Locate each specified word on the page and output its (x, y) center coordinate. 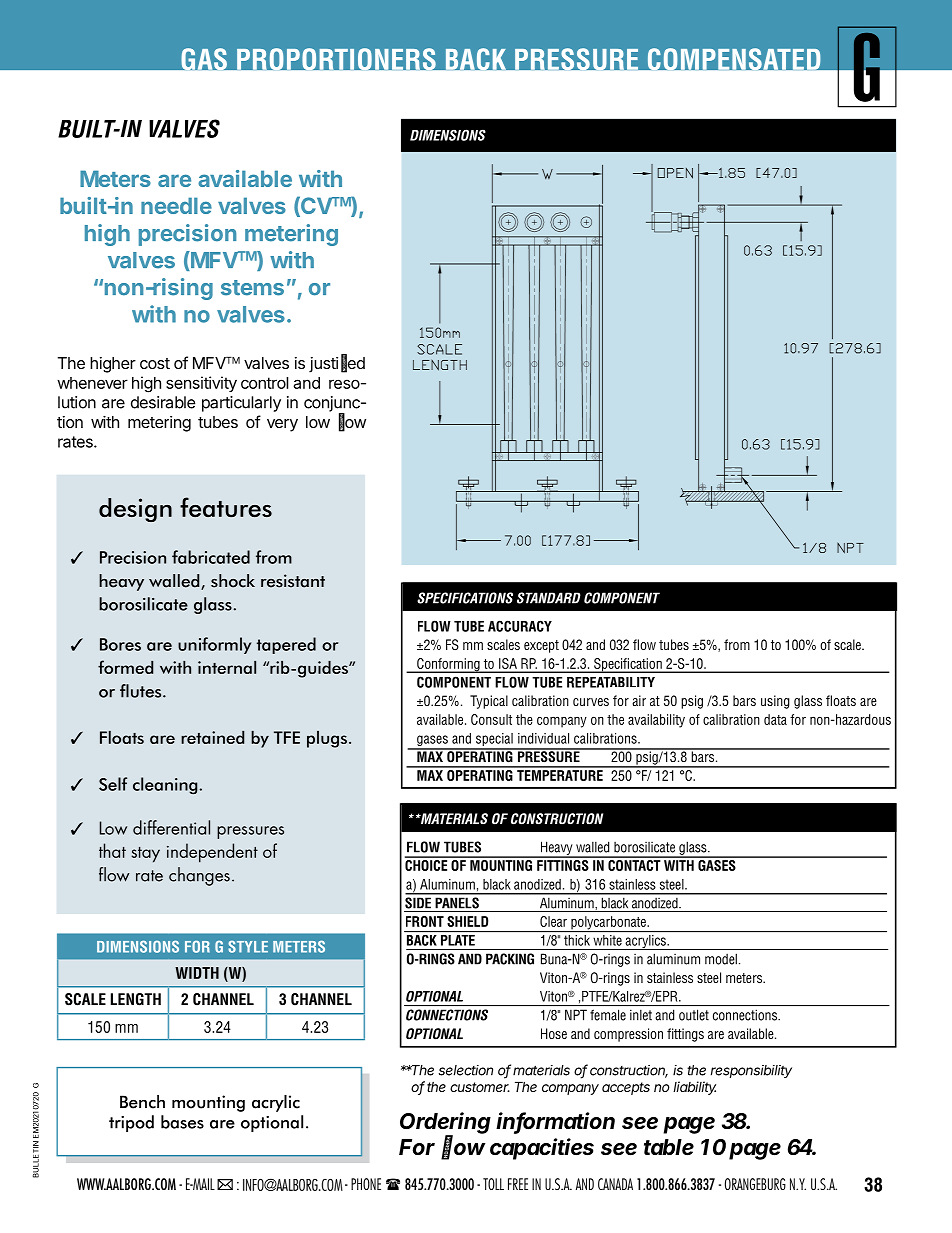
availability (656, 721)
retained (212, 737)
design (135, 510)
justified (337, 364)
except (541, 646)
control (264, 383)
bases (182, 1122)
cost (155, 363)
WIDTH (197, 973)
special (494, 741)
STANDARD (549, 598)
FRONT (425, 921)
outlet (694, 1015)
